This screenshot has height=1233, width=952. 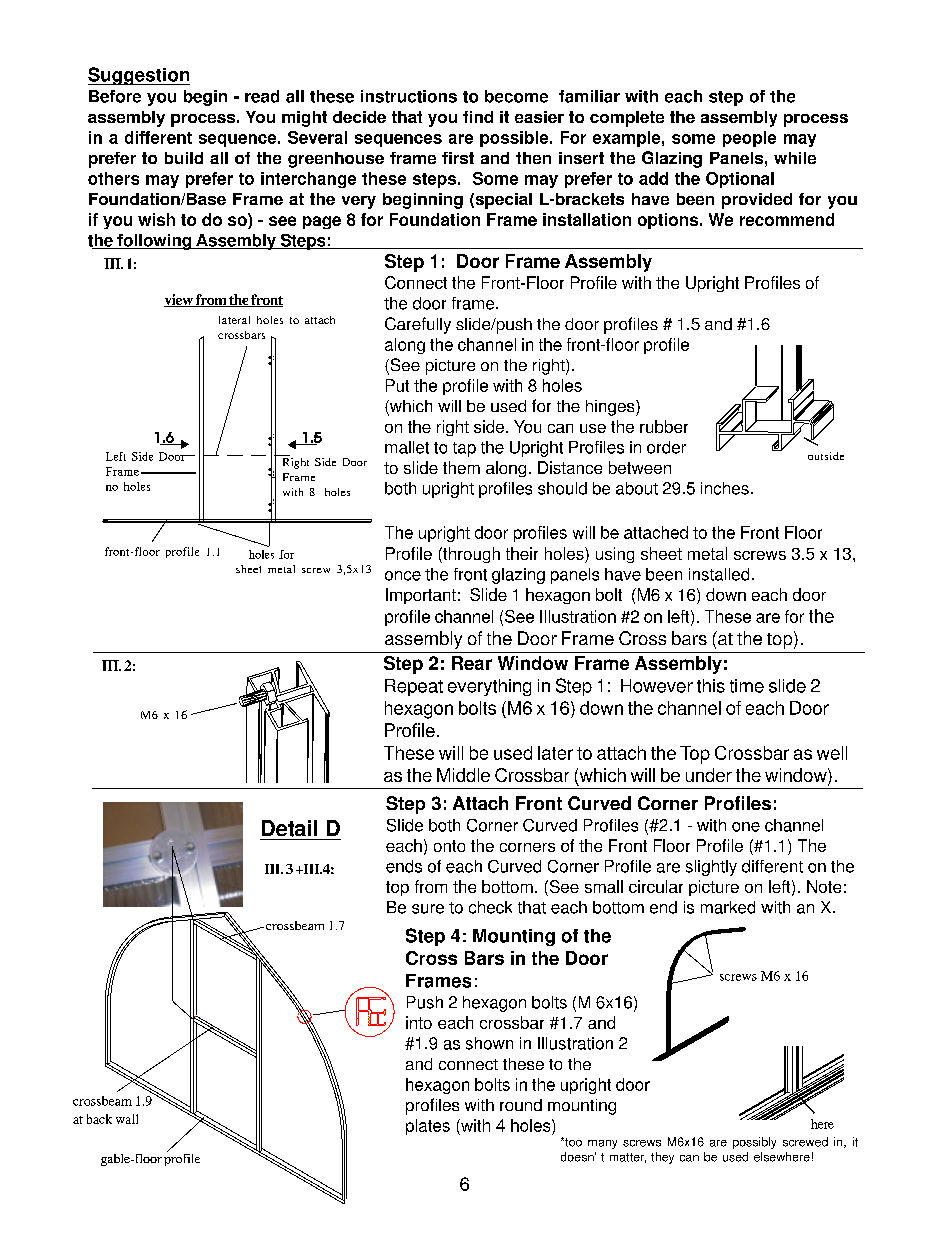 I want to click on Suggestion, so click(x=139, y=76).
